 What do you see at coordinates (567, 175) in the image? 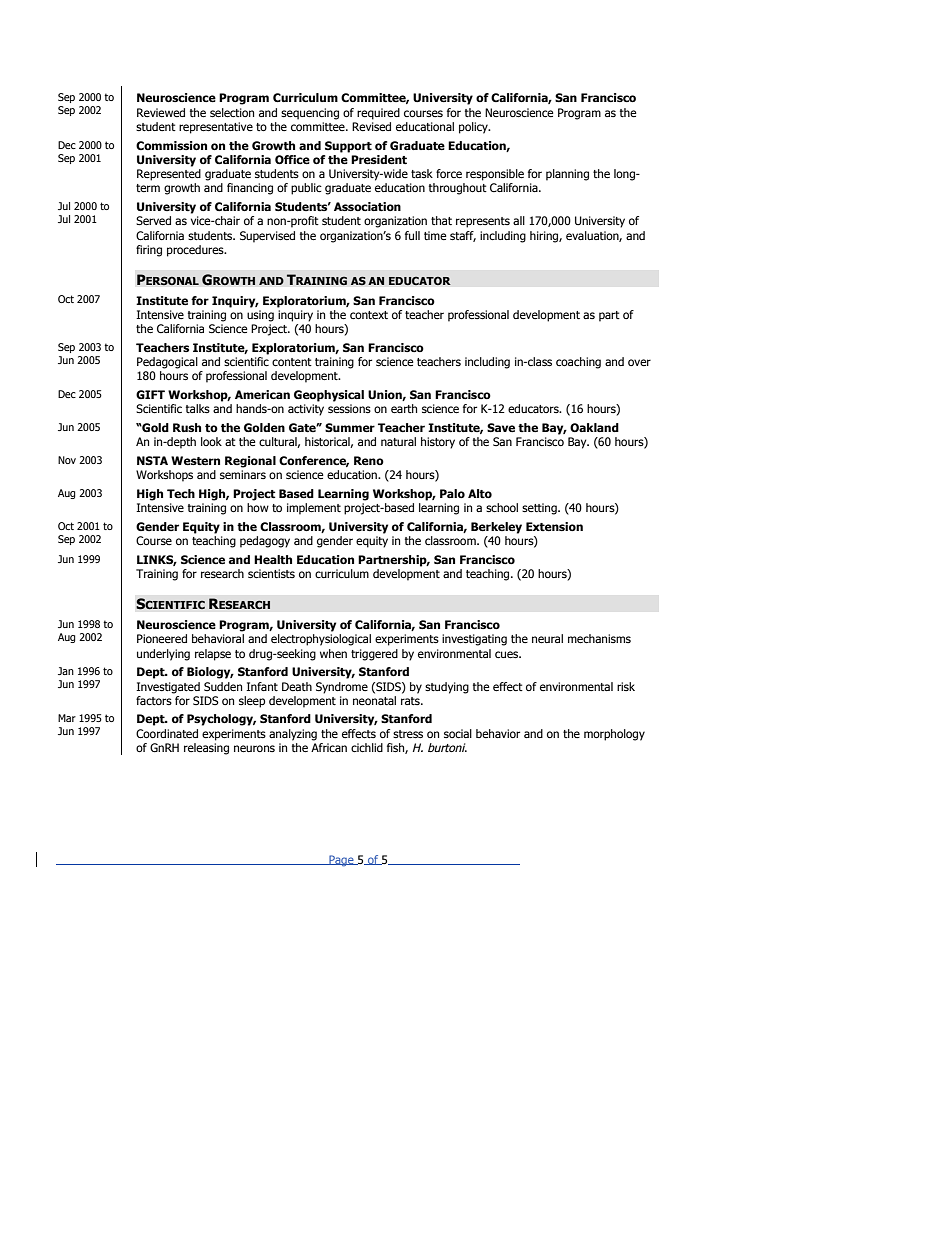
I see `planning` at bounding box center [567, 175].
